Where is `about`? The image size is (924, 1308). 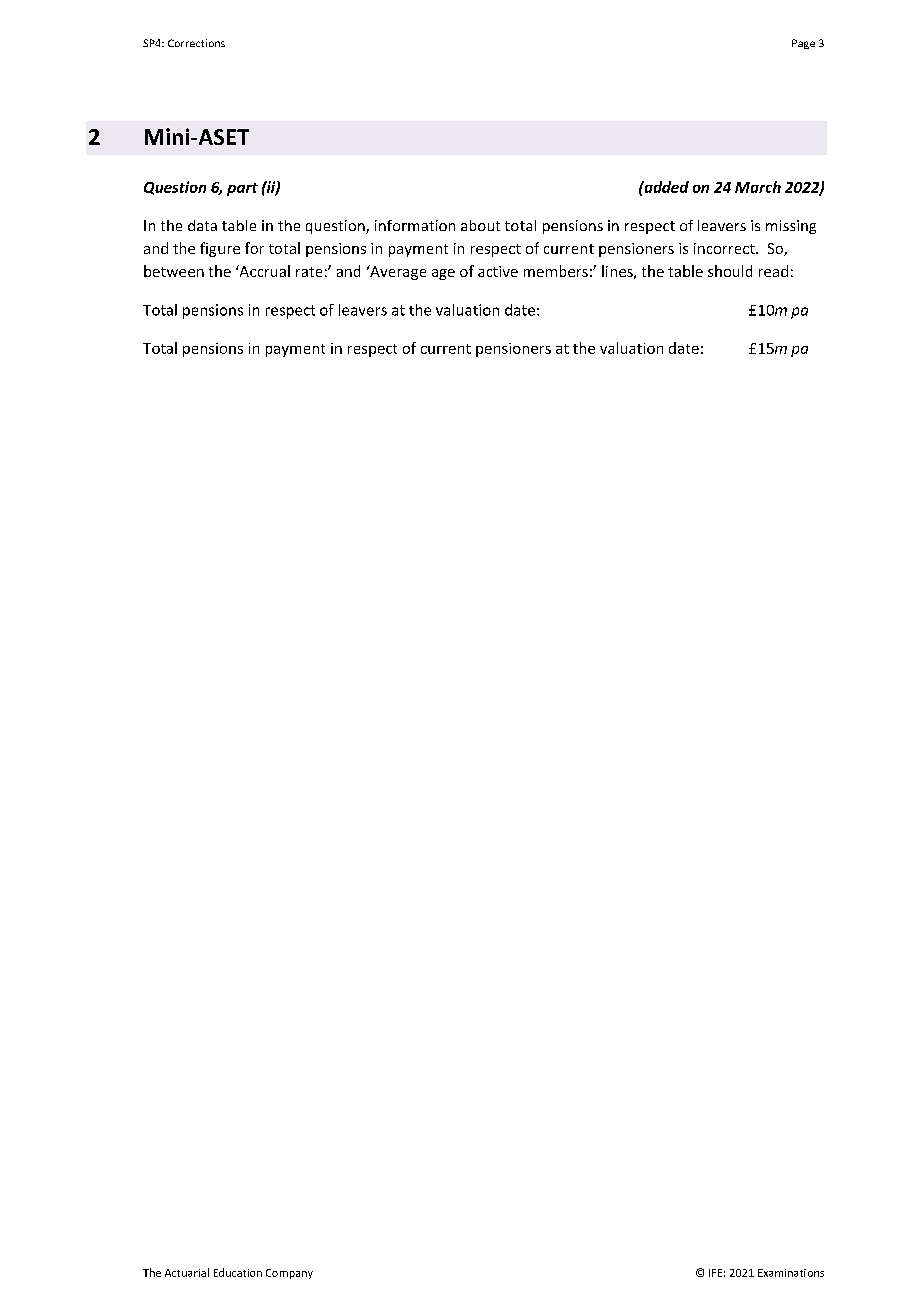 about is located at coordinates (480, 225).
